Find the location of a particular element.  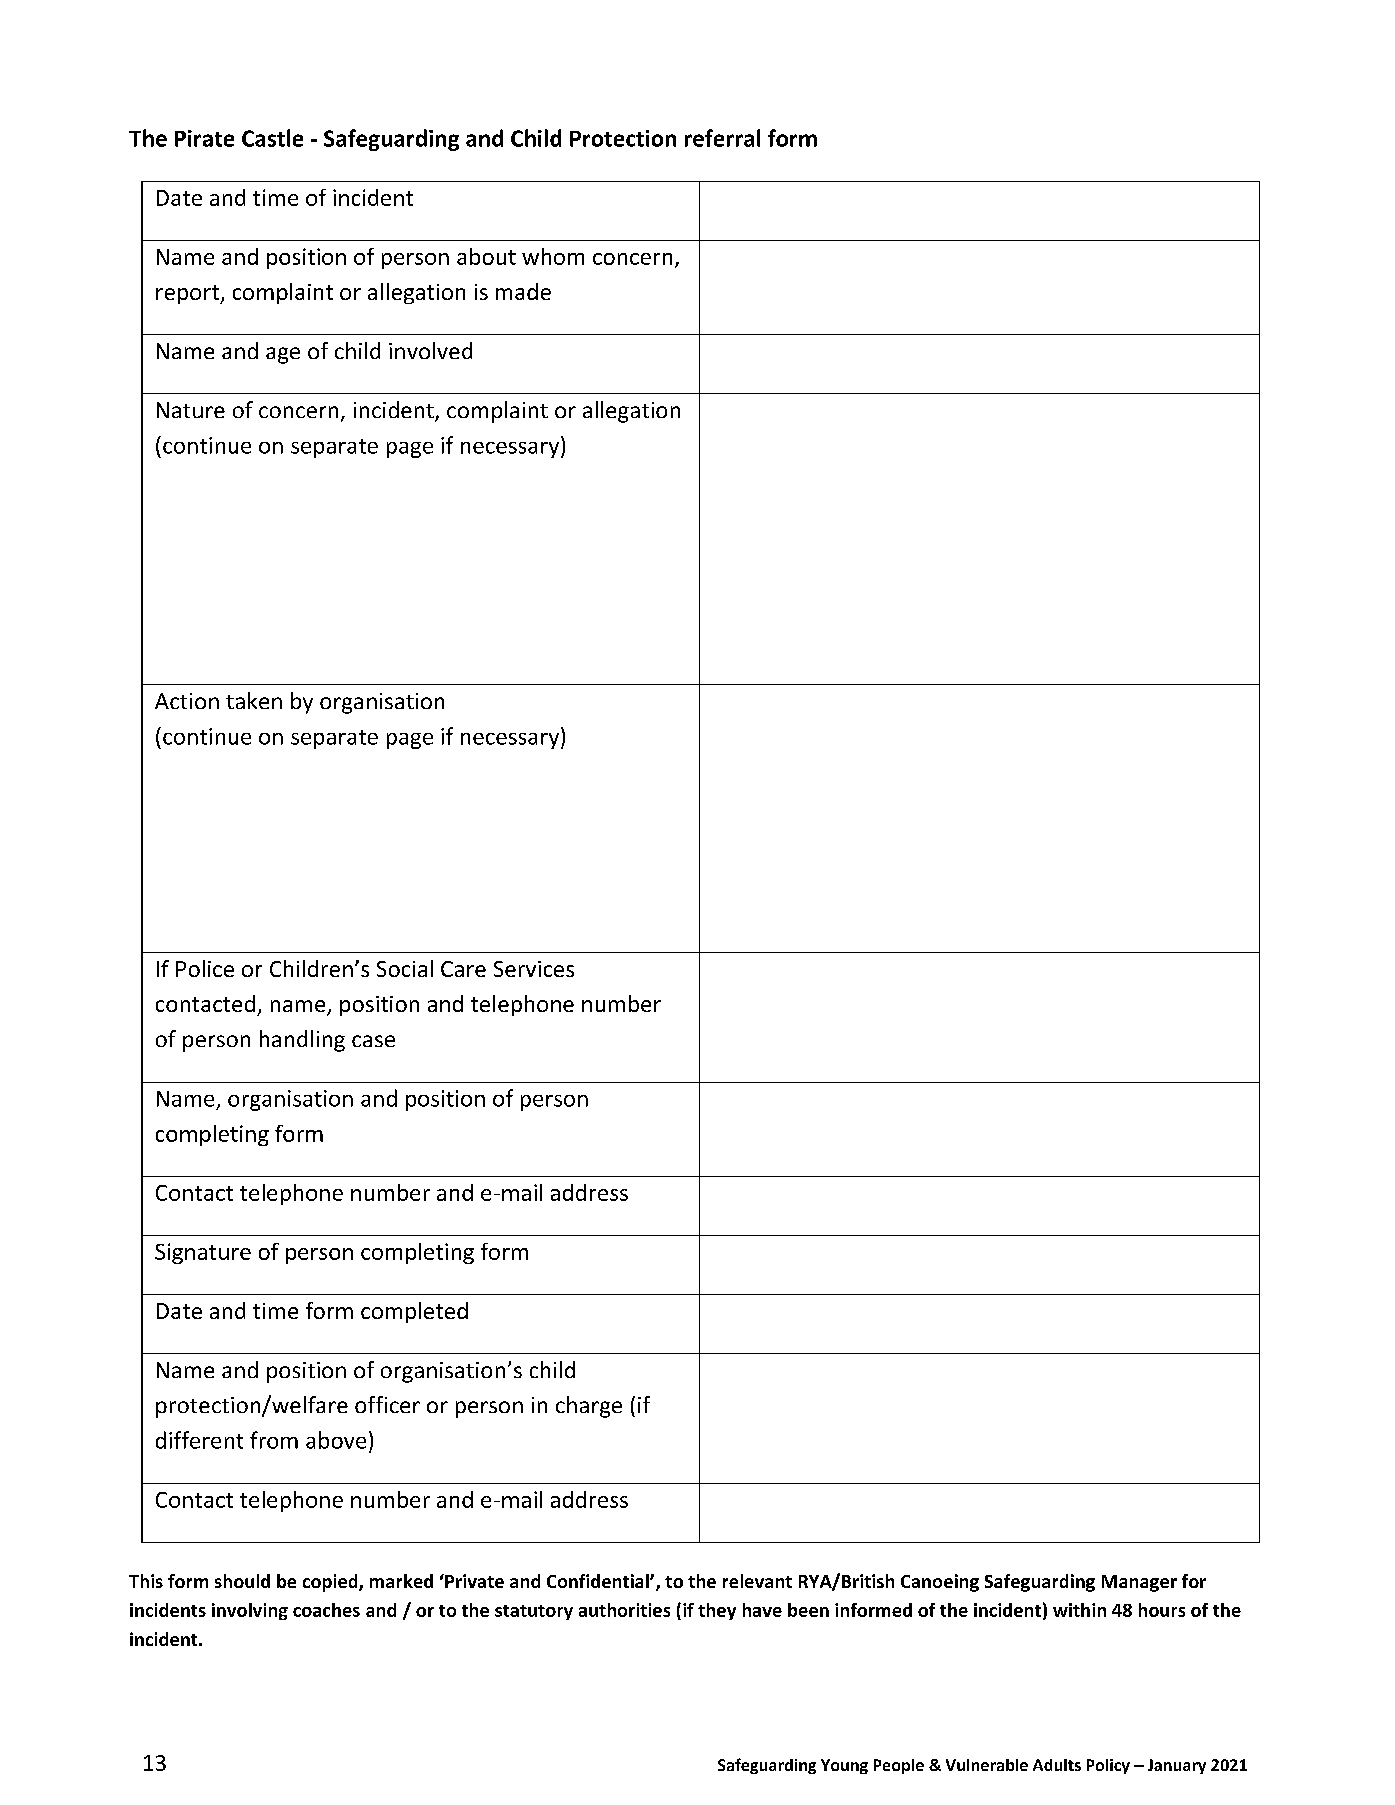

Services is located at coordinates (534, 969).
